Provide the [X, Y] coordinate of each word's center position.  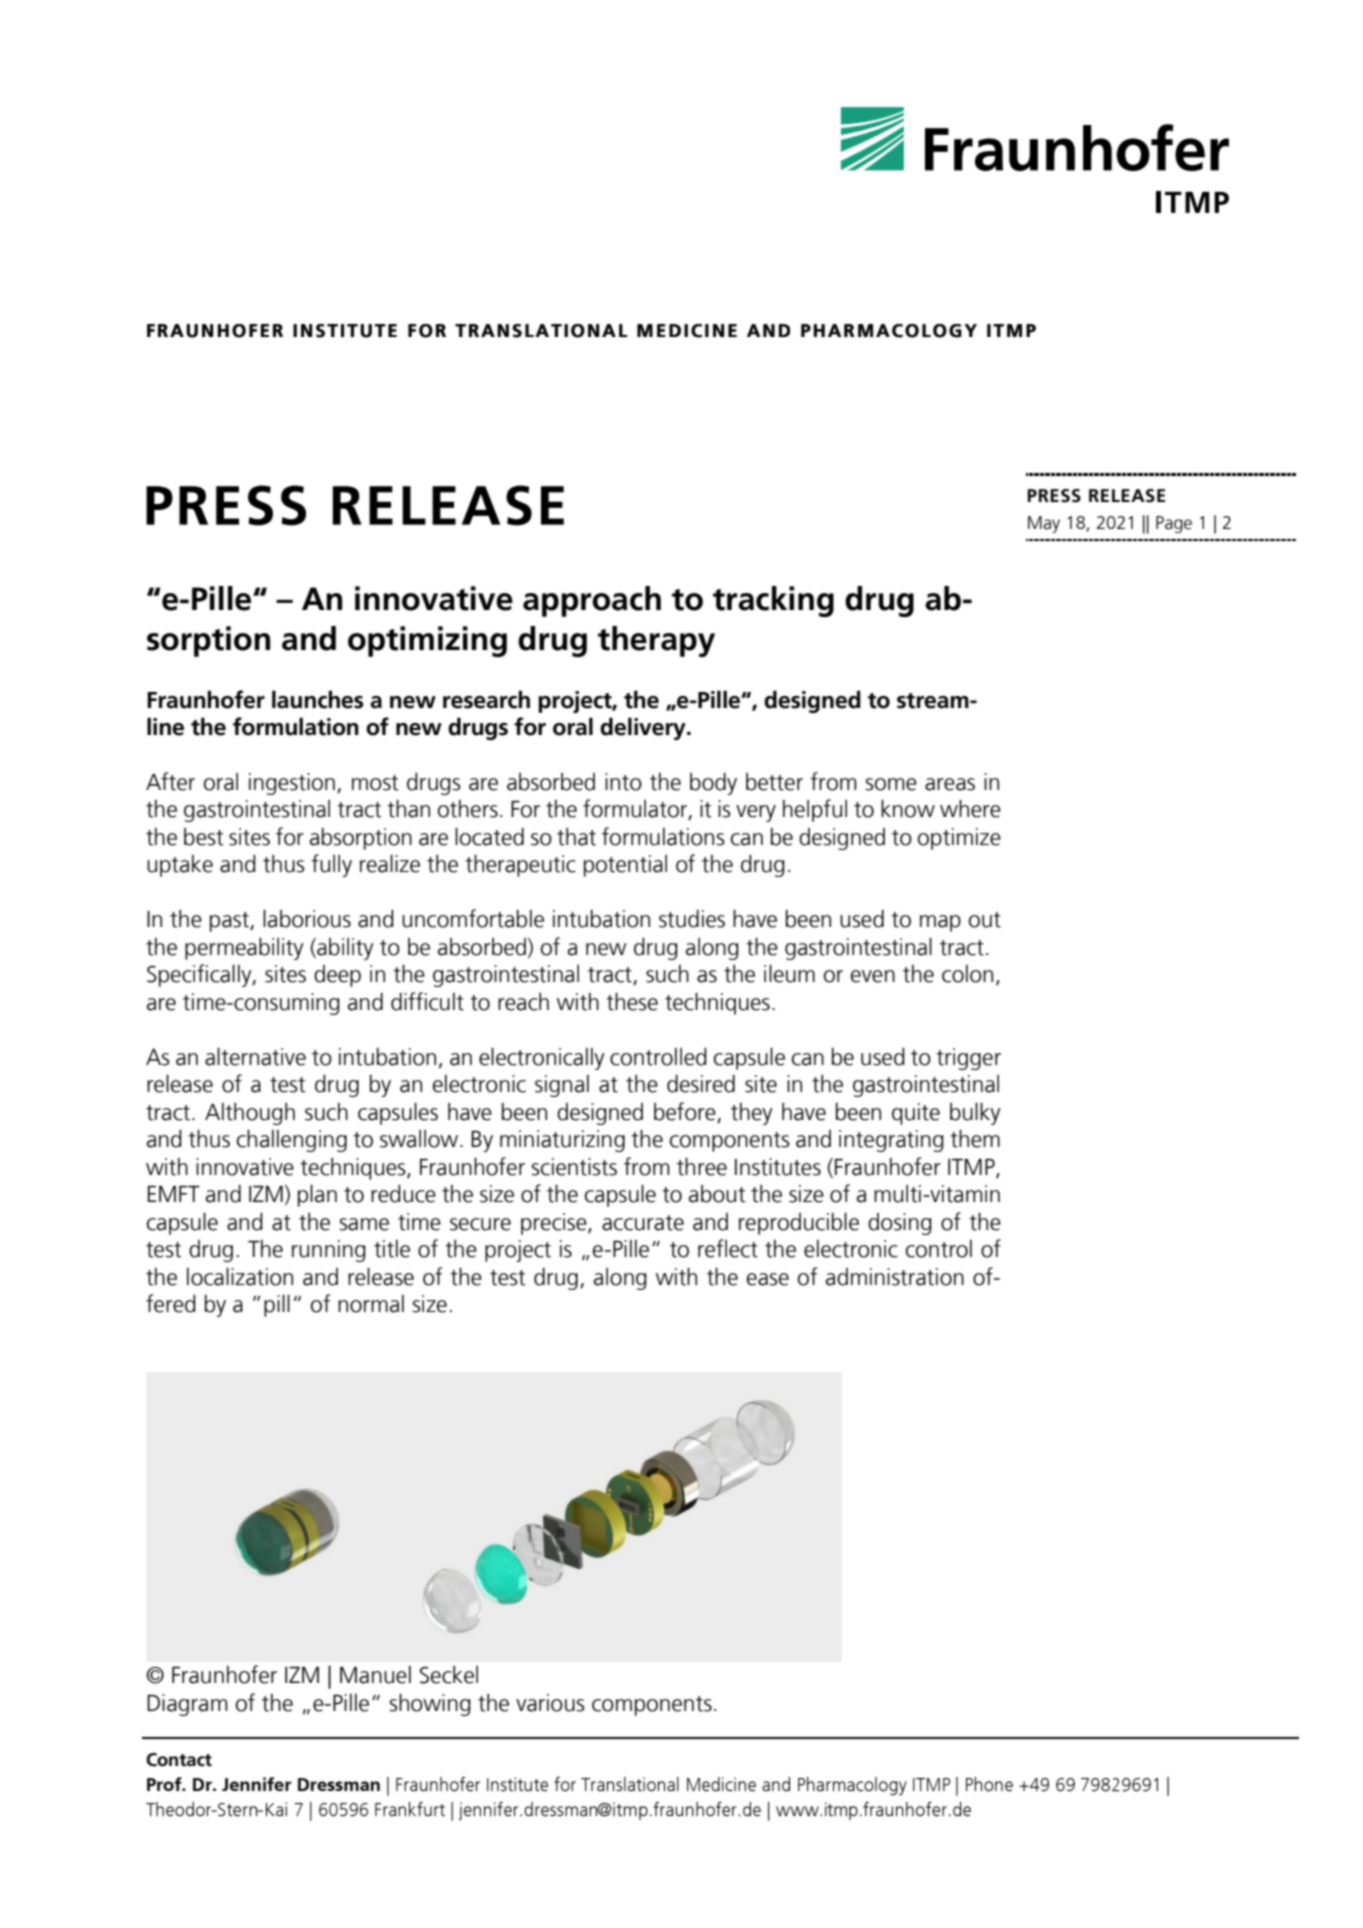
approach [592, 601]
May [1044, 524]
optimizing [427, 641]
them [975, 1138]
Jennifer [257, 1784]
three [702, 1166]
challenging [292, 1140]
